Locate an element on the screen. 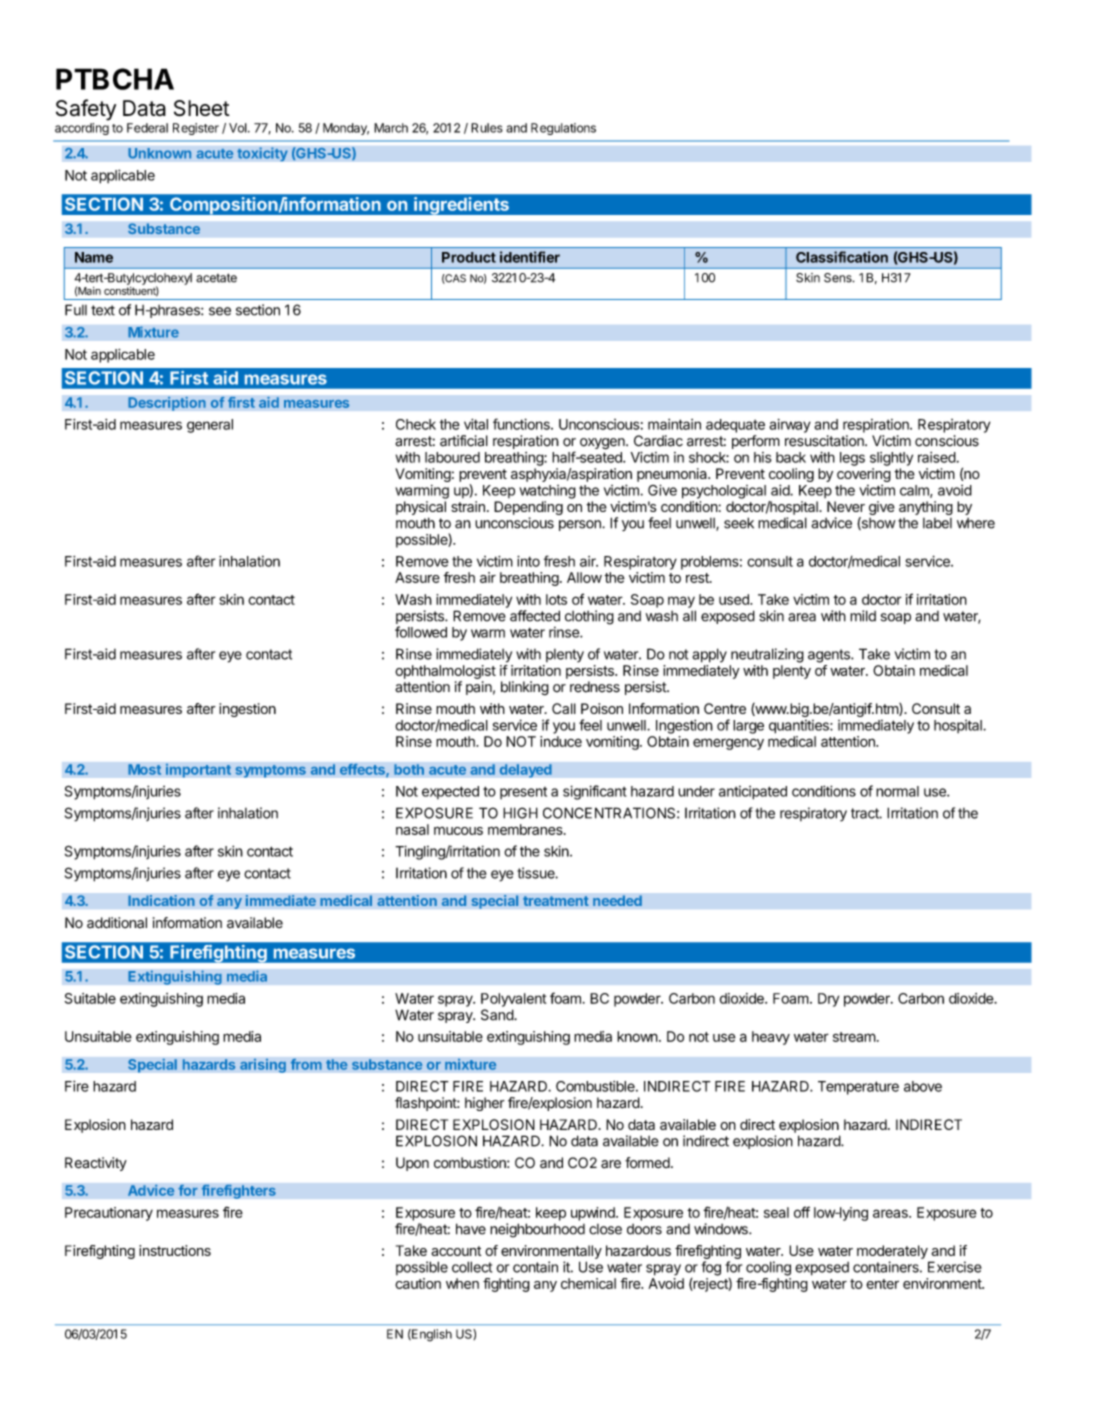  Combustible is located at coordinates (596, 1086).
